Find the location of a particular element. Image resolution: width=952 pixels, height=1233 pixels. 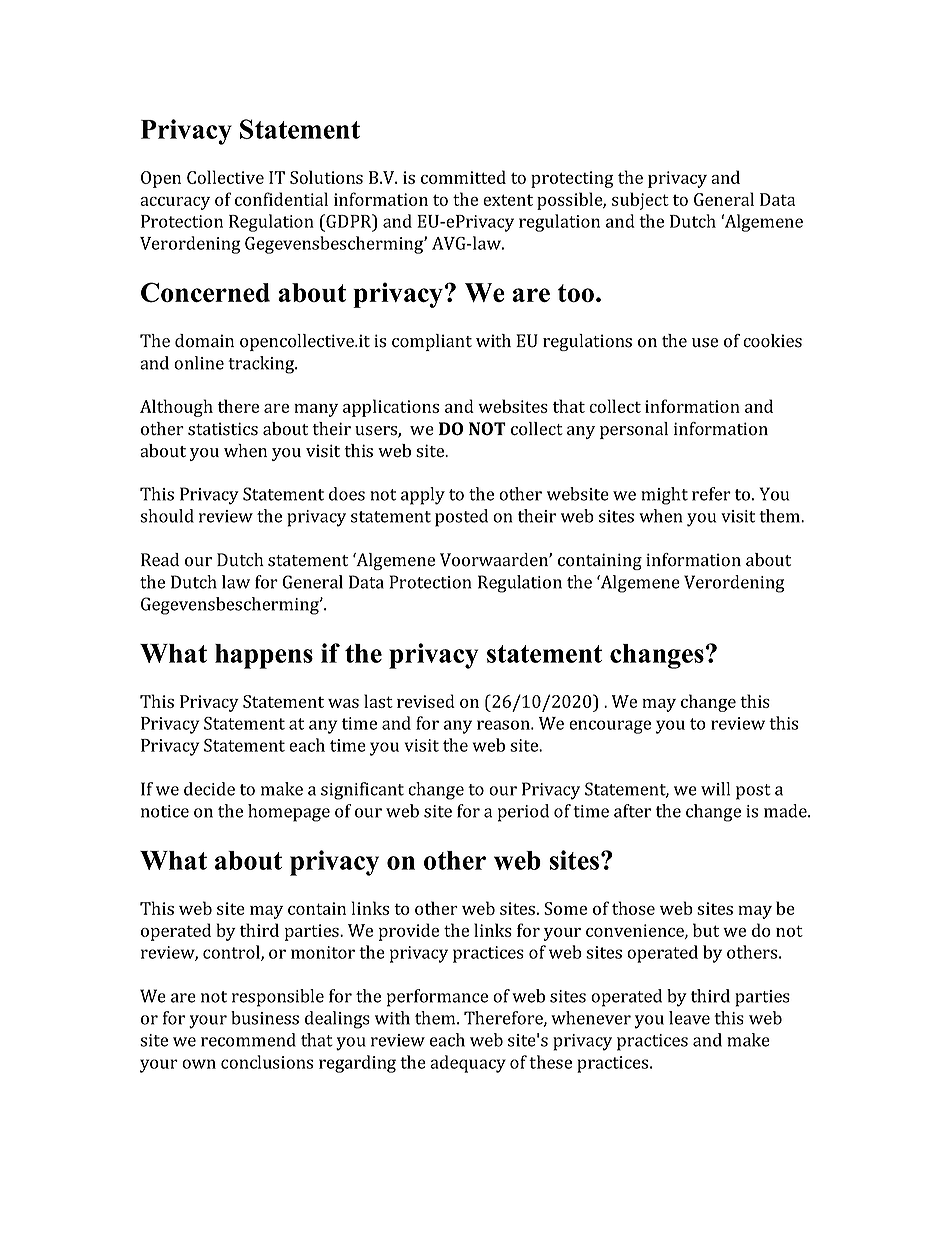

happens is located at coordinates (264, 656).
